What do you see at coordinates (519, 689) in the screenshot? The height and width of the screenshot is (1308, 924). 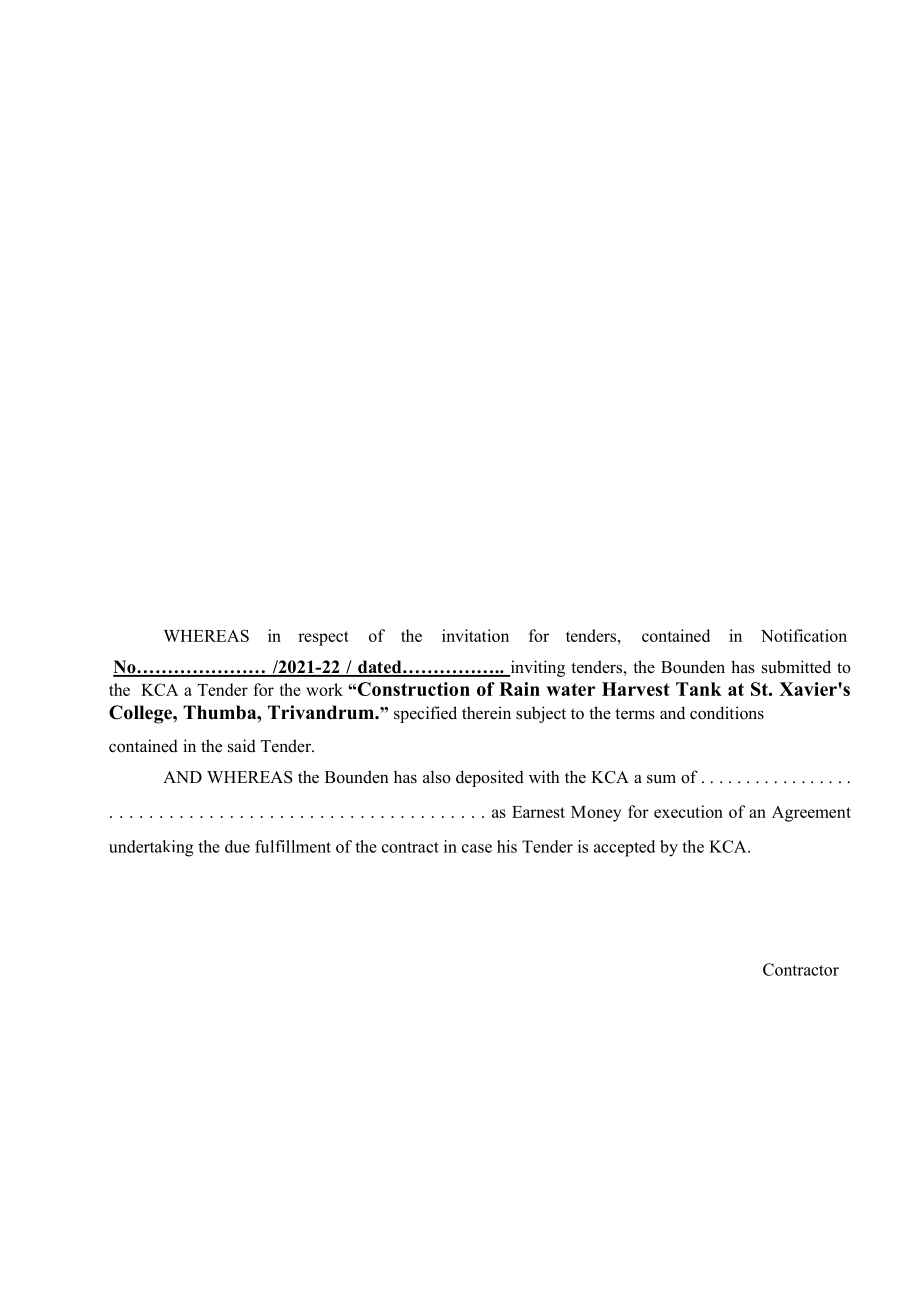 I see `Rain` at bounding box center [519, 689].
